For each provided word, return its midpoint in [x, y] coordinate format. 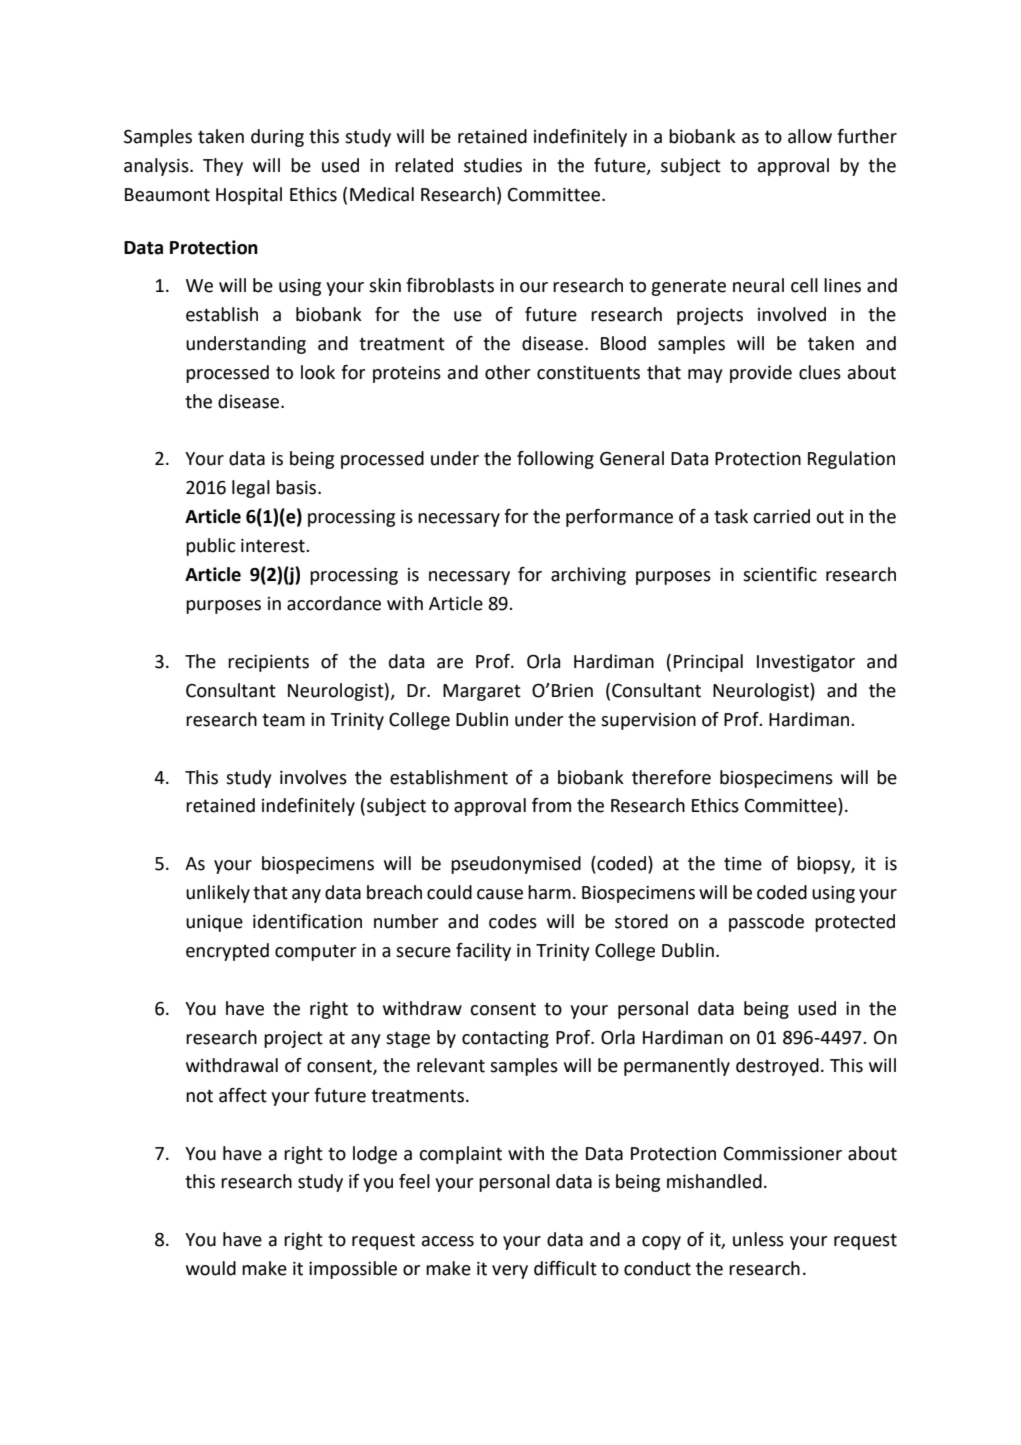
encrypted [227, 952]
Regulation [851, 460]
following [555, 460]
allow [810, 136]
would [211, 1268]
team [283, 720]
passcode [766, 923]
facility [483, 952]
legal [251, 489]
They [223, 167]
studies [493, 165]
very [510, 1272]
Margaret [482, 692]
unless [758, 1239]
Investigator [806, 663]
